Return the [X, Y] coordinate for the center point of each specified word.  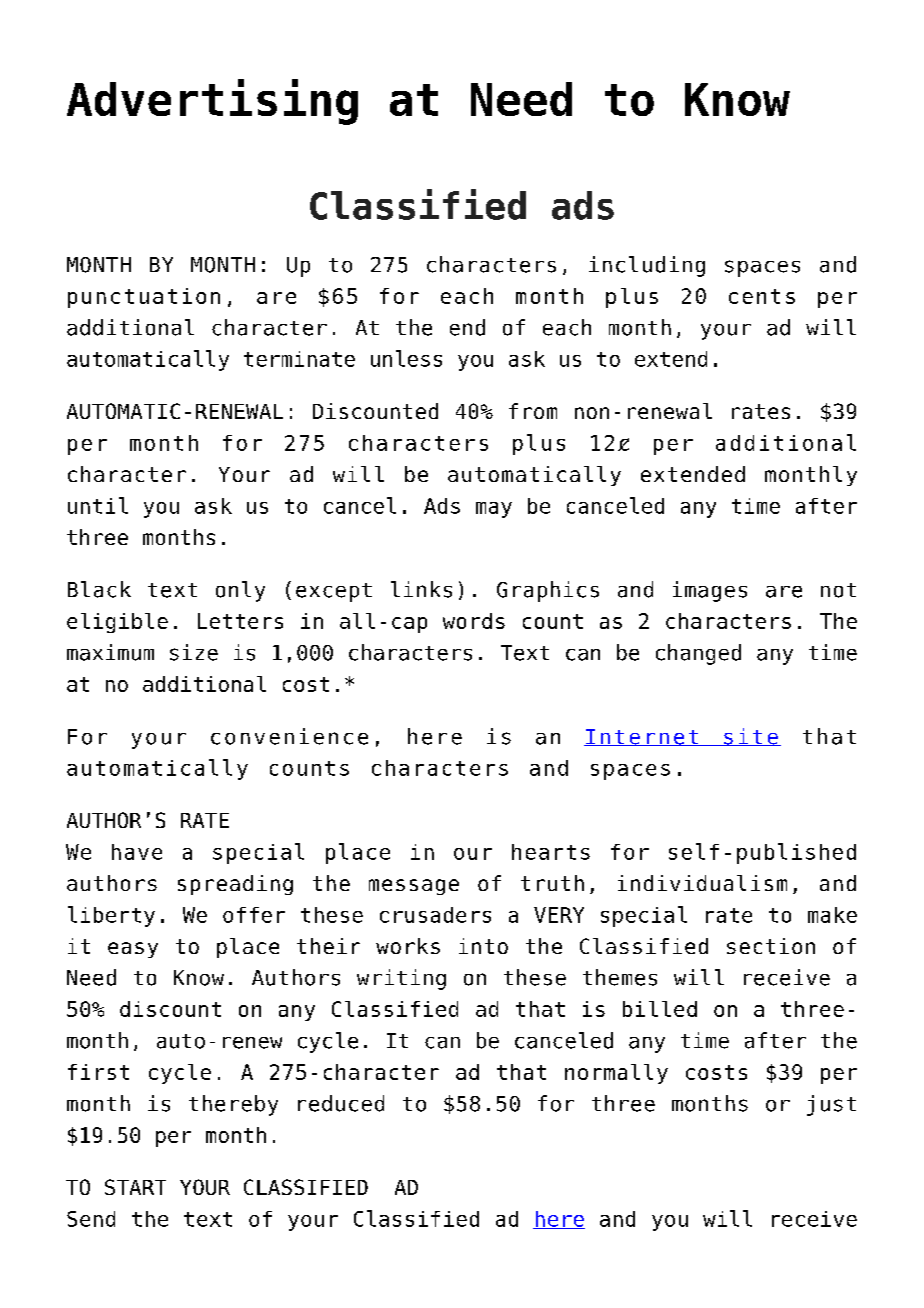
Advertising [212, 102]
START [135, 1187]
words [474, 621]
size [194, 652]
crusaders [435, 915]
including [647, 266]
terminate [299, 359]
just [831, 1105]
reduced [341, 1103]
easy [133, 950]
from [533, 411]
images [710, 591]
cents [762, 296]
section [771, 946]
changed [698, 654]
